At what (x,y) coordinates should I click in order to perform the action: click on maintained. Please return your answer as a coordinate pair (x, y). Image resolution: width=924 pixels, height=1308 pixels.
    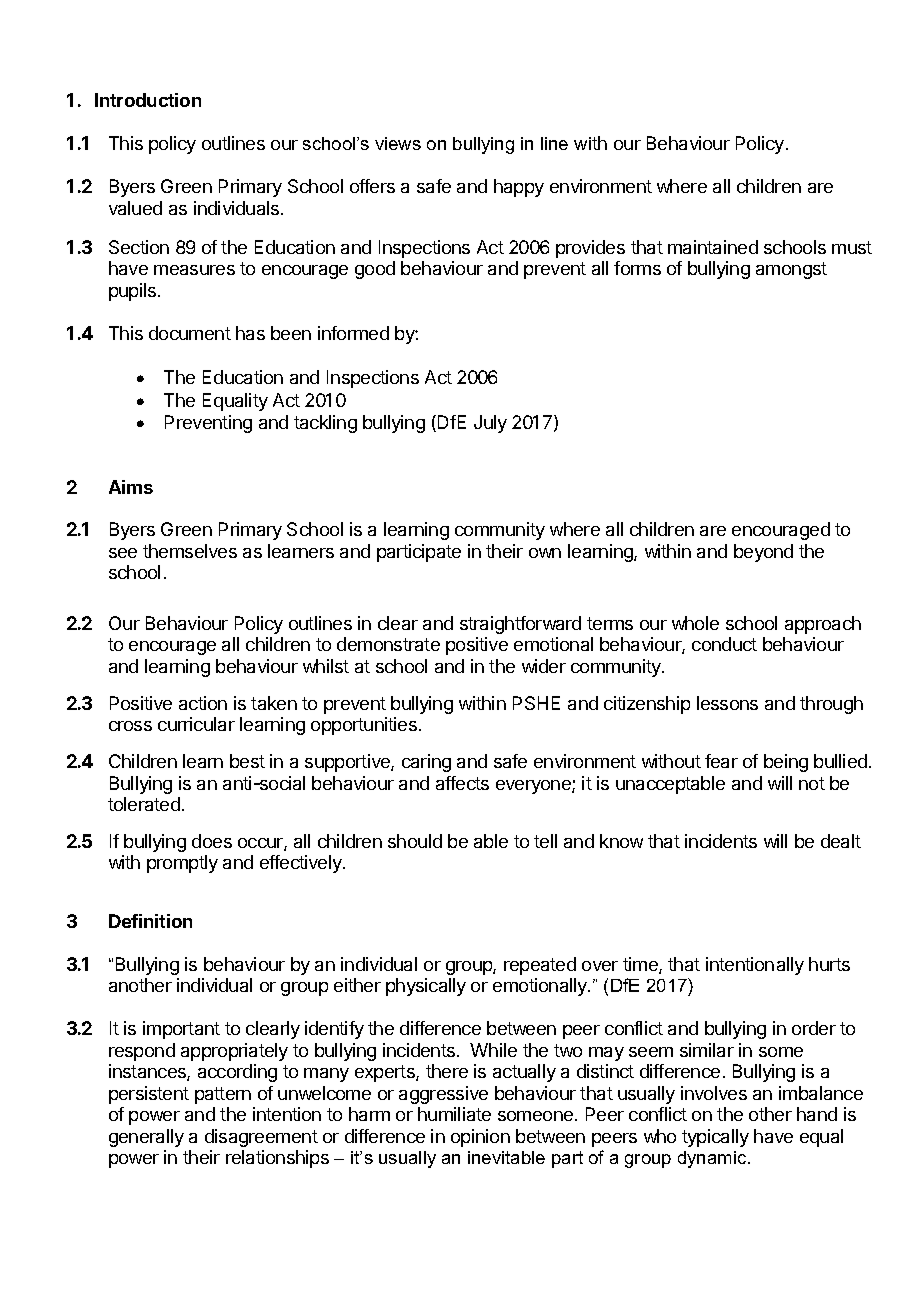
    Looking at the image, I should click on (713, 247).
